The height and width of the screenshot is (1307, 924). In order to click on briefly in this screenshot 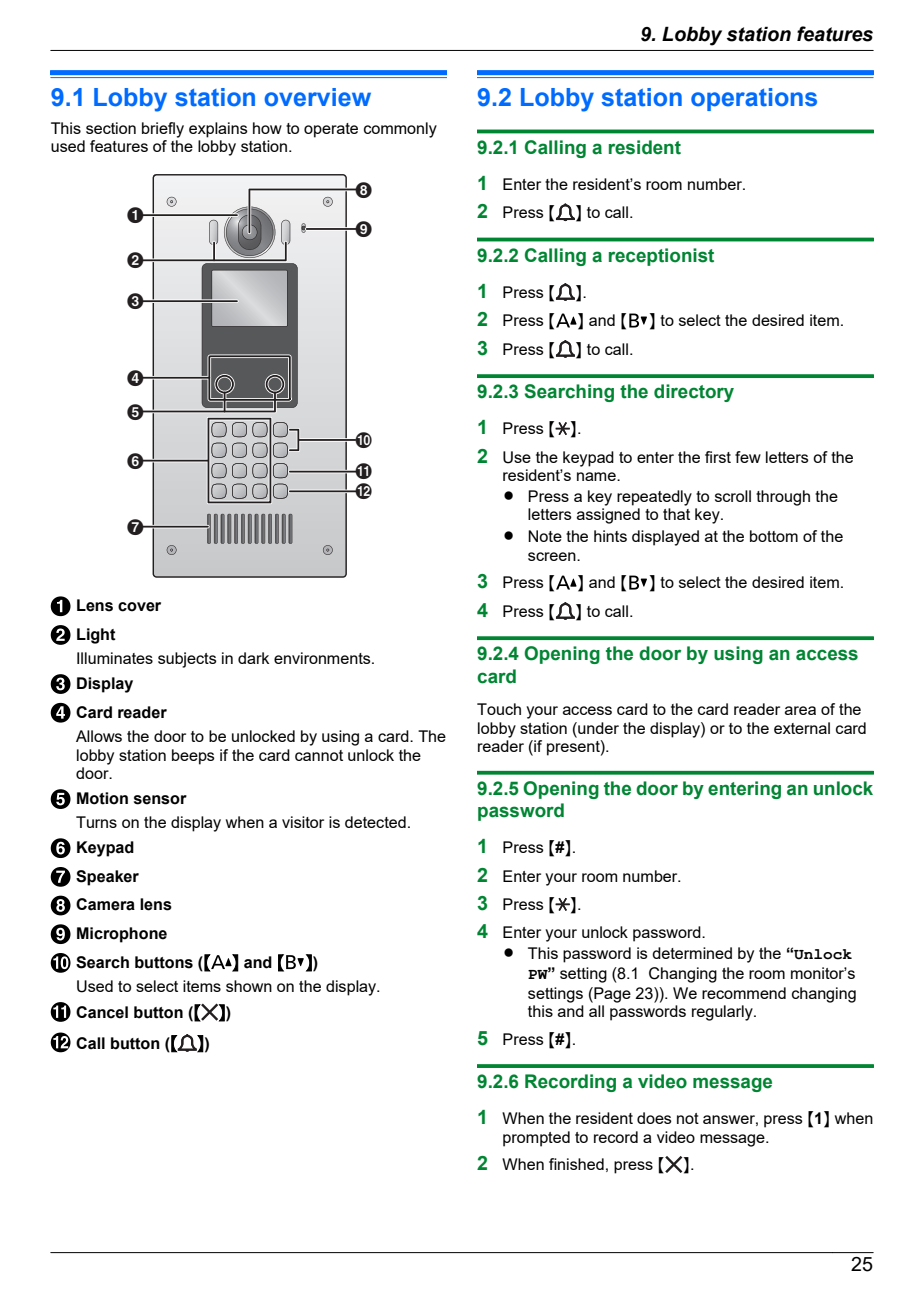, I will do `click(163, 130)`.
